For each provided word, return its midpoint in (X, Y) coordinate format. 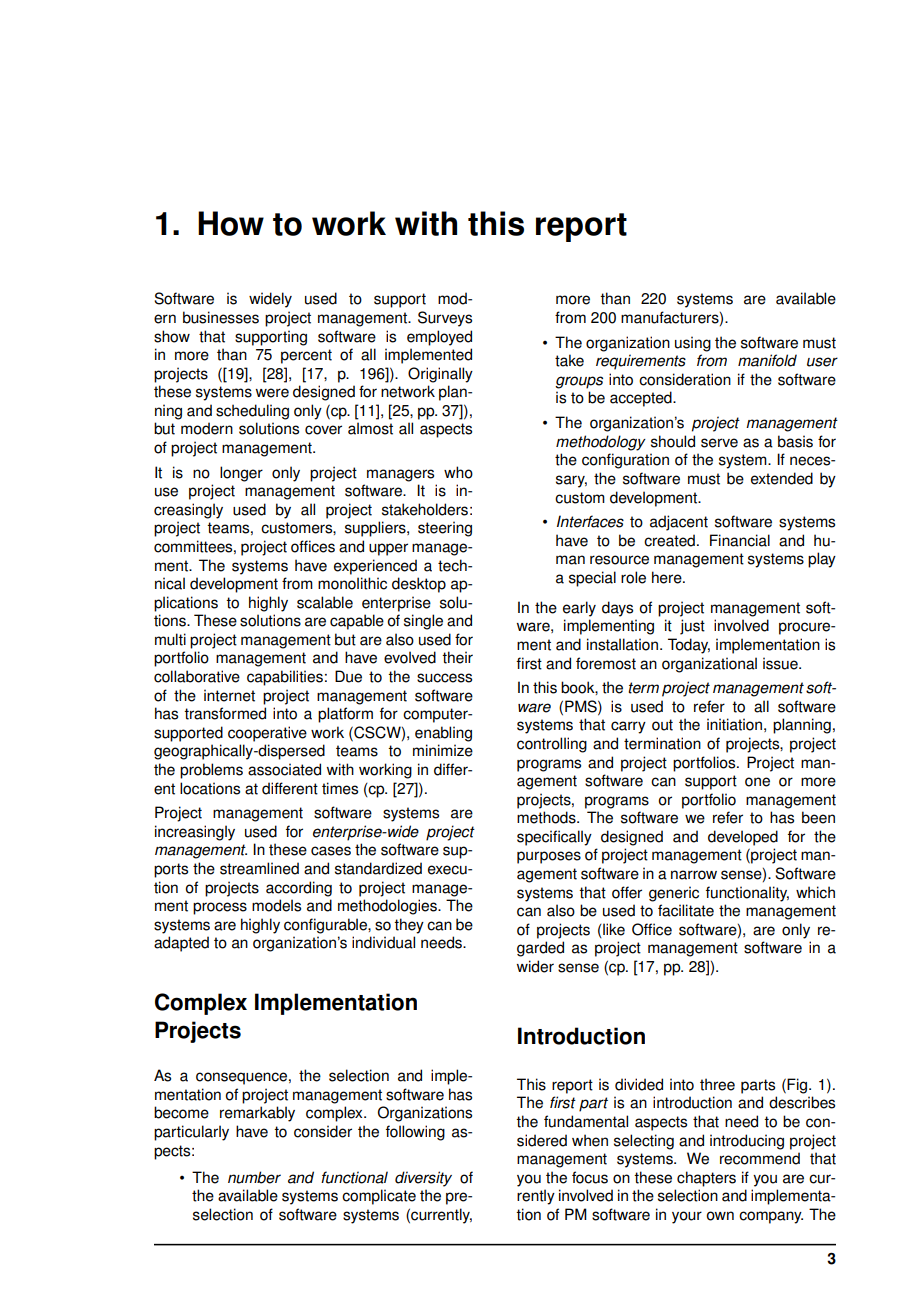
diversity (423, 1179)
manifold (767, 360)
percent (306, 356)
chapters (706, 1179)
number (254, 1177)
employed (439, 338)
